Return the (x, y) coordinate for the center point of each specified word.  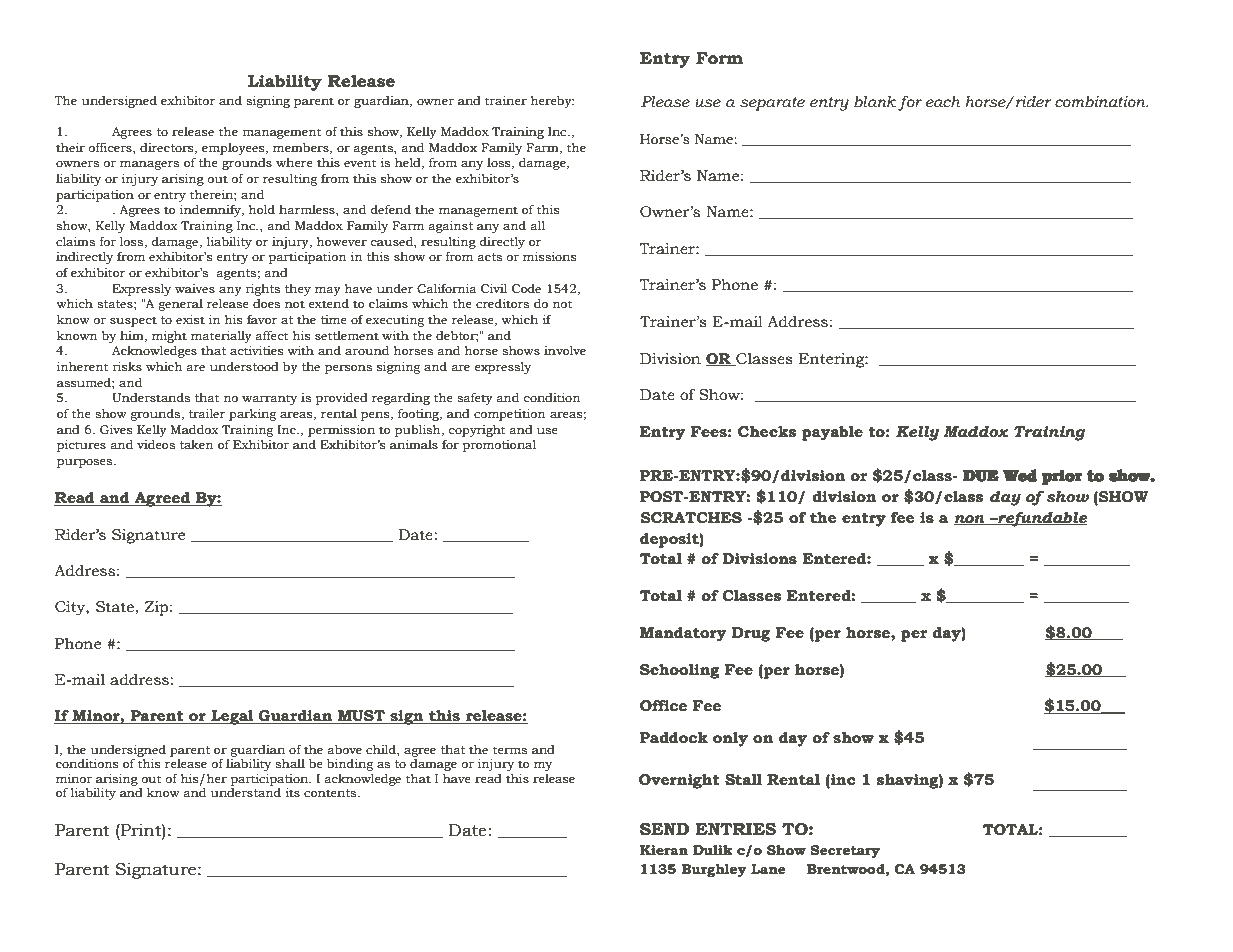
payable (832, 433)
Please (665, 102)
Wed (1020, 475)
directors (168, 148)
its (292, 792)
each (943, 102)
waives (195, 288)
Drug (751, 634)
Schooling (680, 671)
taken (196, 444)
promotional (499, 446)
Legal (232, 717)
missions (550, 257)
